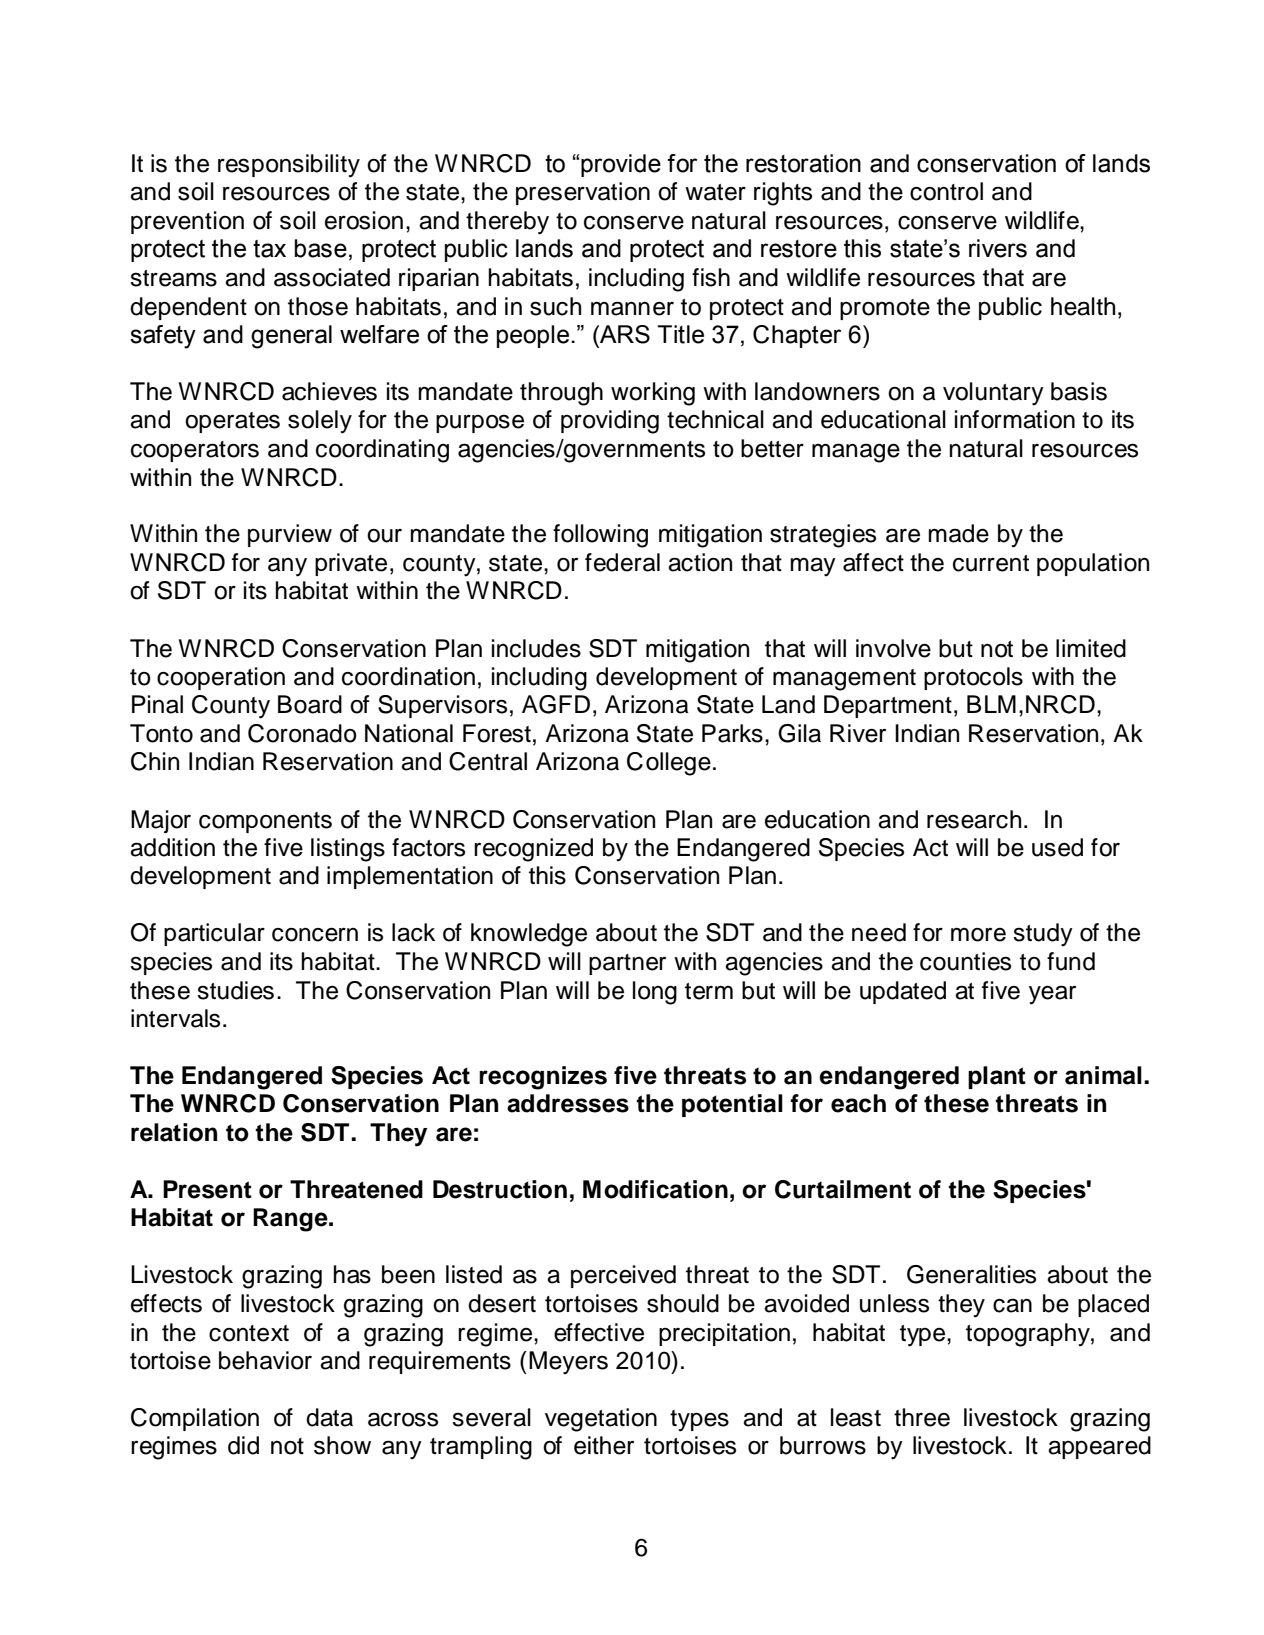  I want to click on did, so click(243, 1445).
